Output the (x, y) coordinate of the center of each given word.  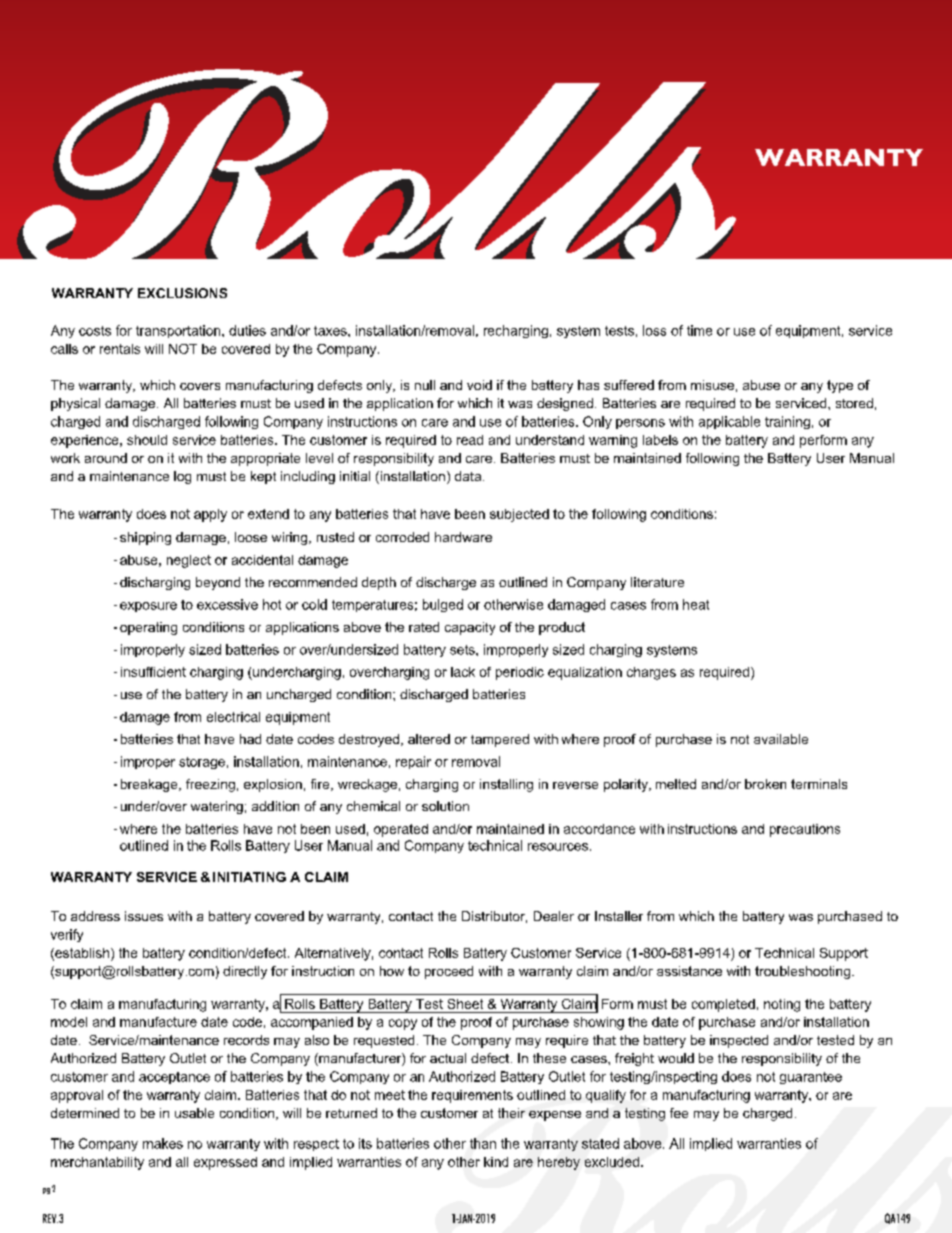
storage (202, 763)
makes (163, 1143)
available (781, 739)
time (699, 330)
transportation (179, 331)
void (479, 385)
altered (429, 739)
